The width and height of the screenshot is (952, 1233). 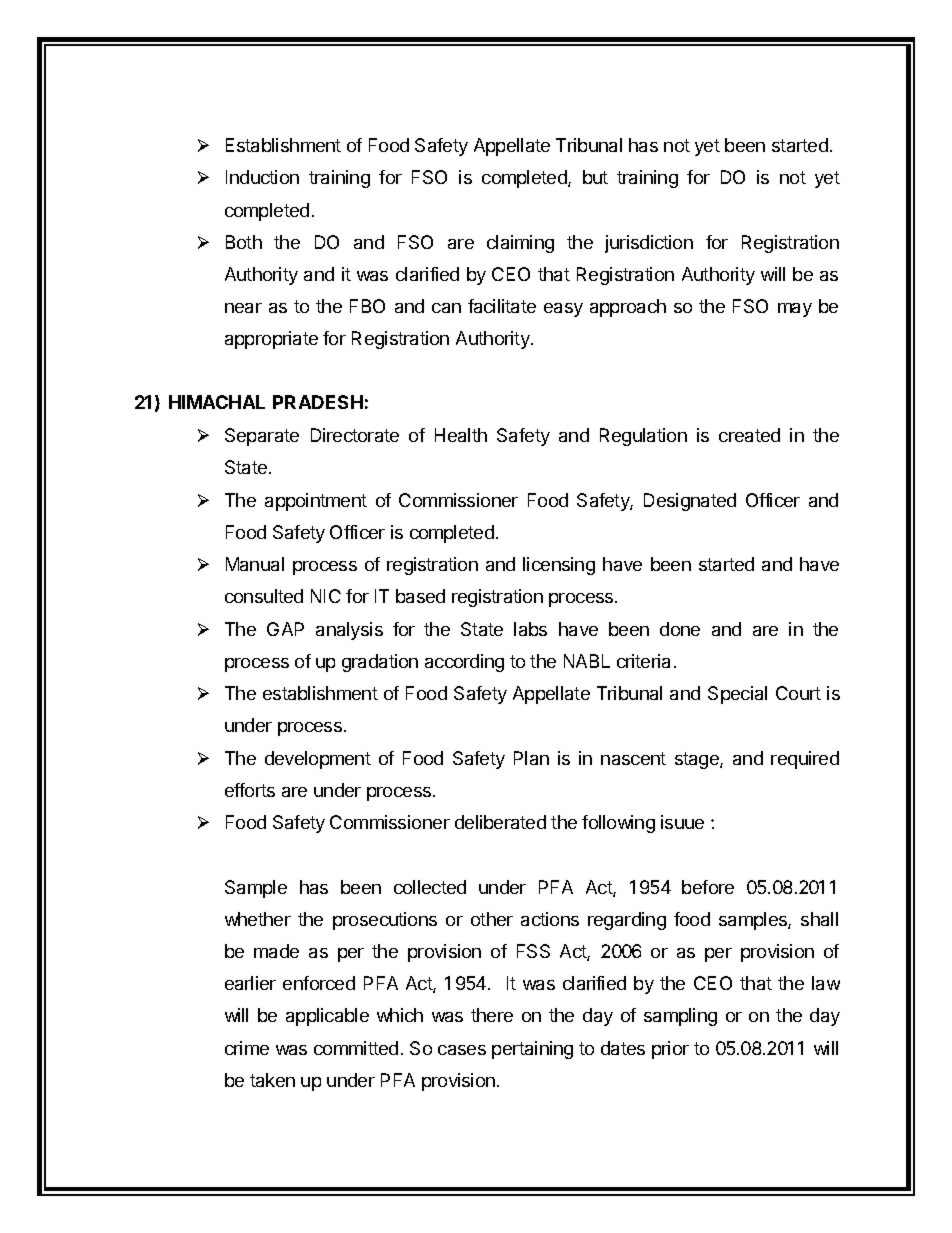 I want to click on claiming, so click(x=520, y=244).
